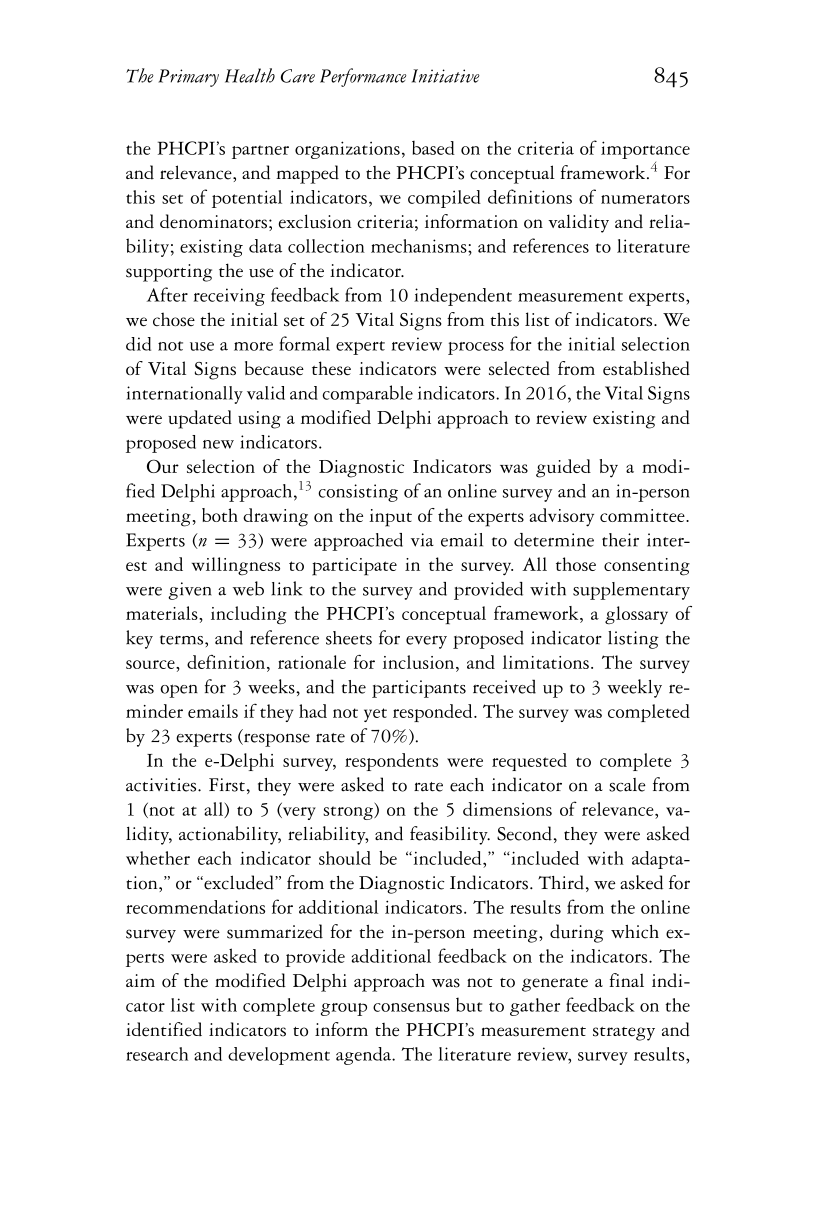 The width and height of the image is (816, 1225). Describe the element at coordinates (363, 77) in the image. I see `Performance` at that location.
